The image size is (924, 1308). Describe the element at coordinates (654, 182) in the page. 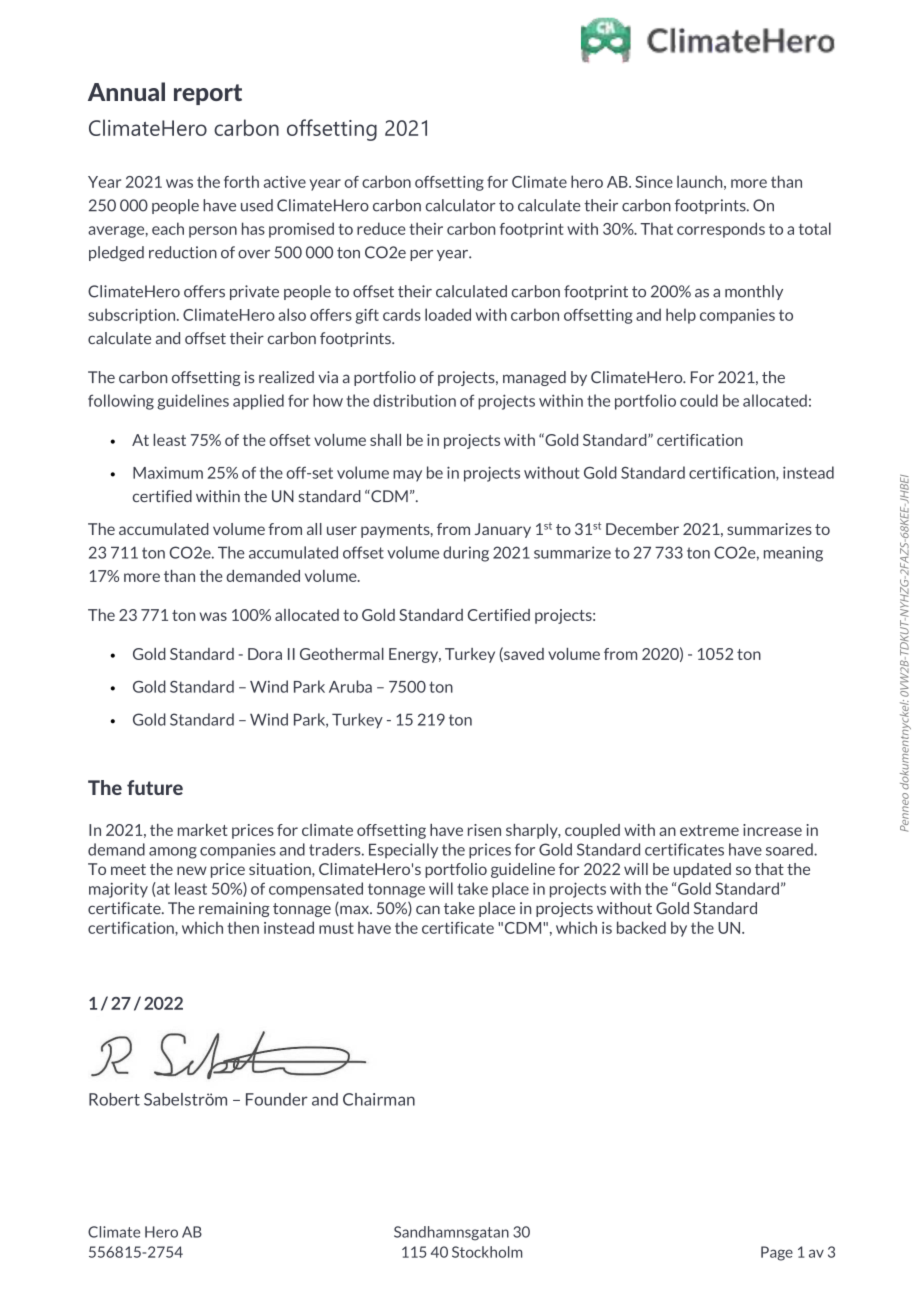

I see `Since` at that location.
